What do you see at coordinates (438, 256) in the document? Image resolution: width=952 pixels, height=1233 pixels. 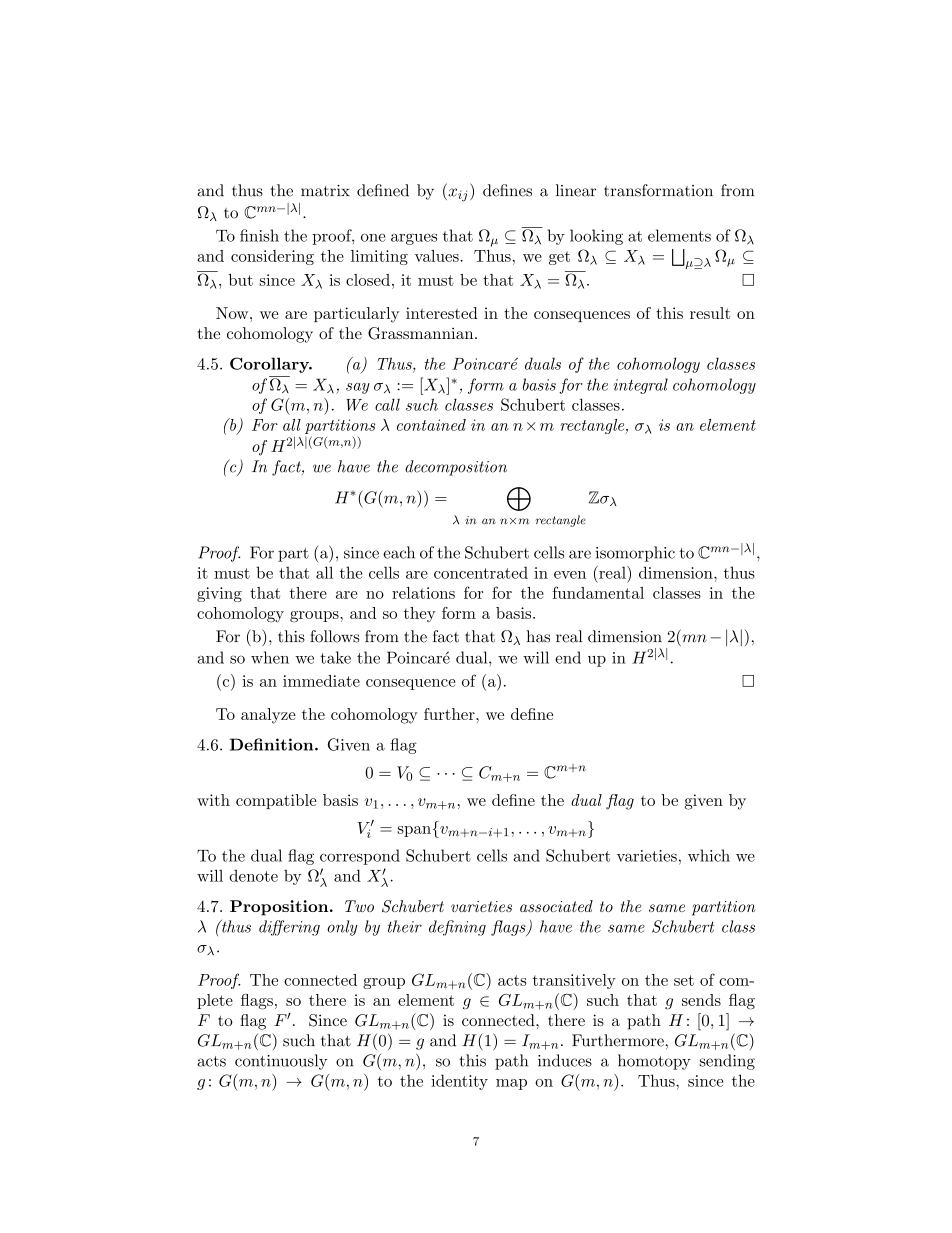 I see `values` at bounding box center [438, 256].
